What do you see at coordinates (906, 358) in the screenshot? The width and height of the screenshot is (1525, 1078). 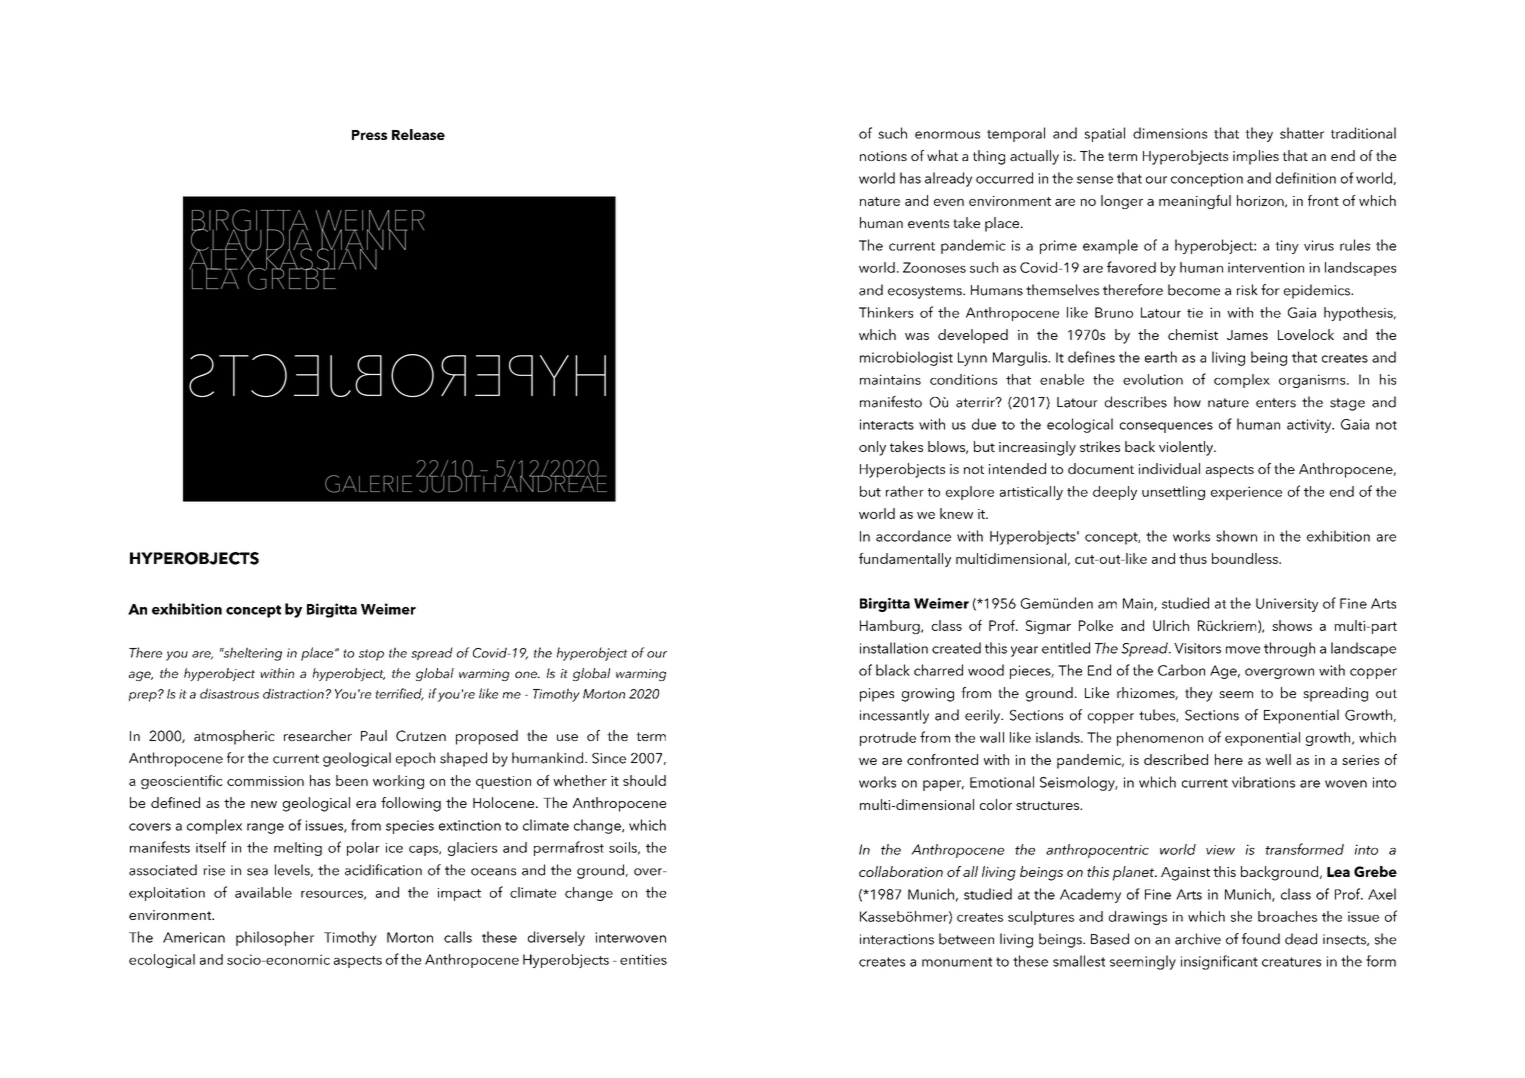 I see `microbiologist` at bounding box center [906, 358].
